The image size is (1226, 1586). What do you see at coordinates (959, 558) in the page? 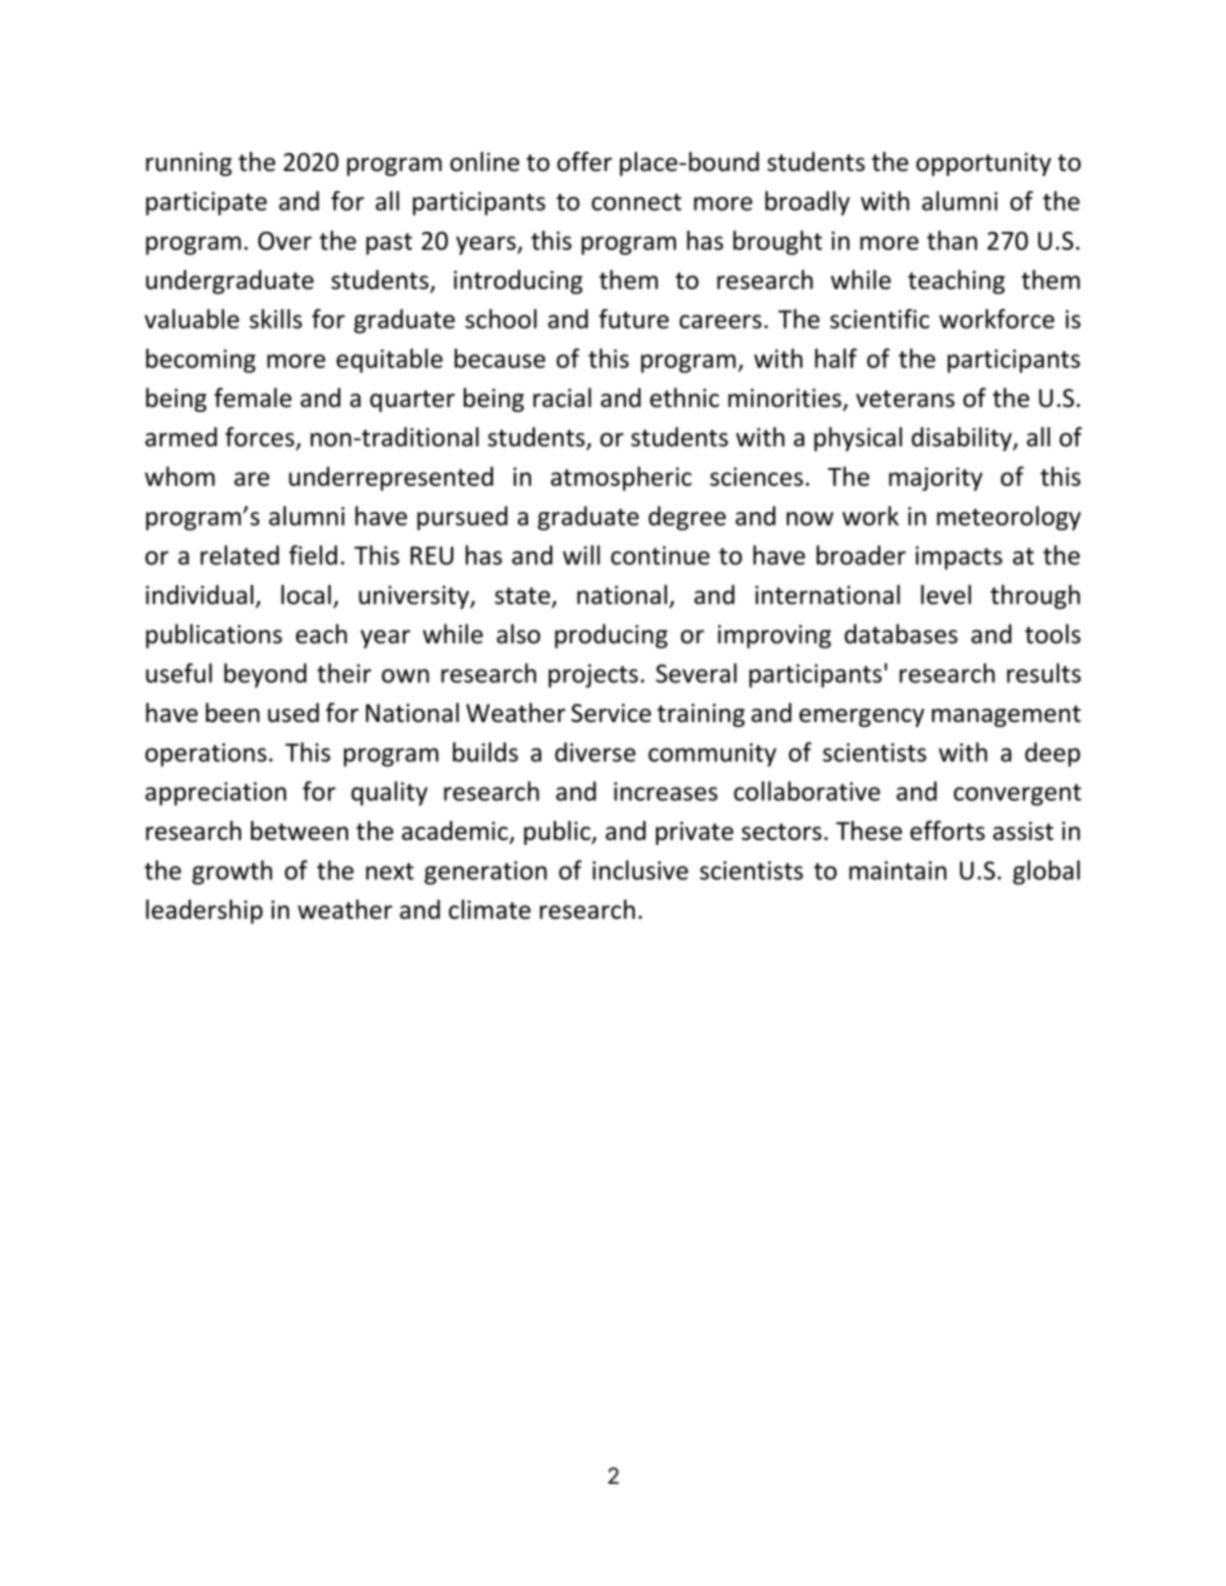
I see `impacts` at bounding box center [959, 558].
